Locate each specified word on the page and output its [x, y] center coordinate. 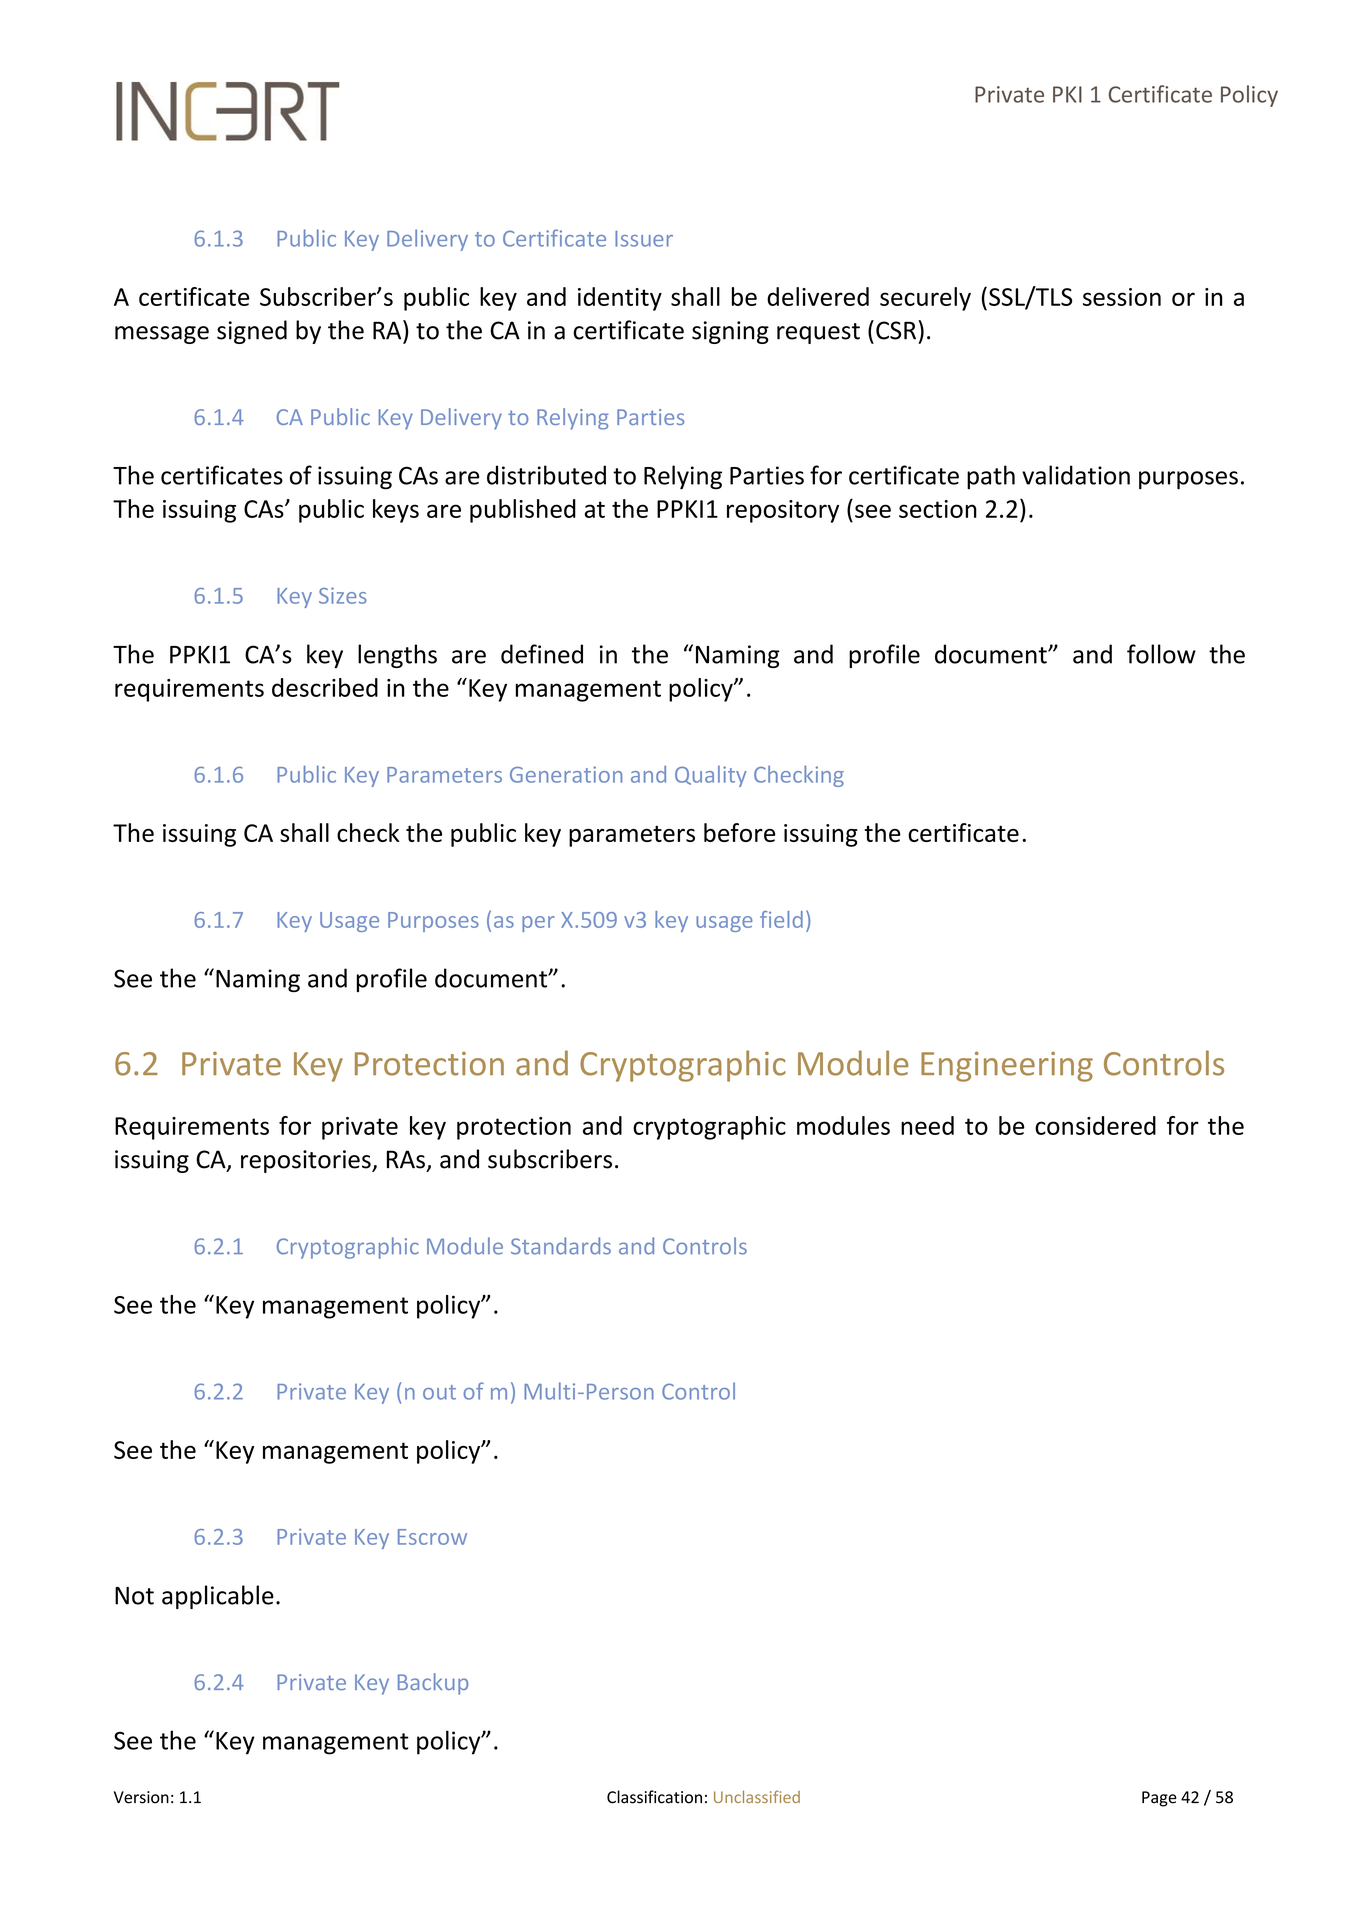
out [439, 1392]
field [781, 919]
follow [1161, 654]
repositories [307, 1161]
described [325, 687]
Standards [561, 1246]
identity [620, 299]
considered [1095, 1125]
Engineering [1007, 1067]
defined [542, 654]
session [1122, 297]
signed [252, 332]
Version [141, 1797]
